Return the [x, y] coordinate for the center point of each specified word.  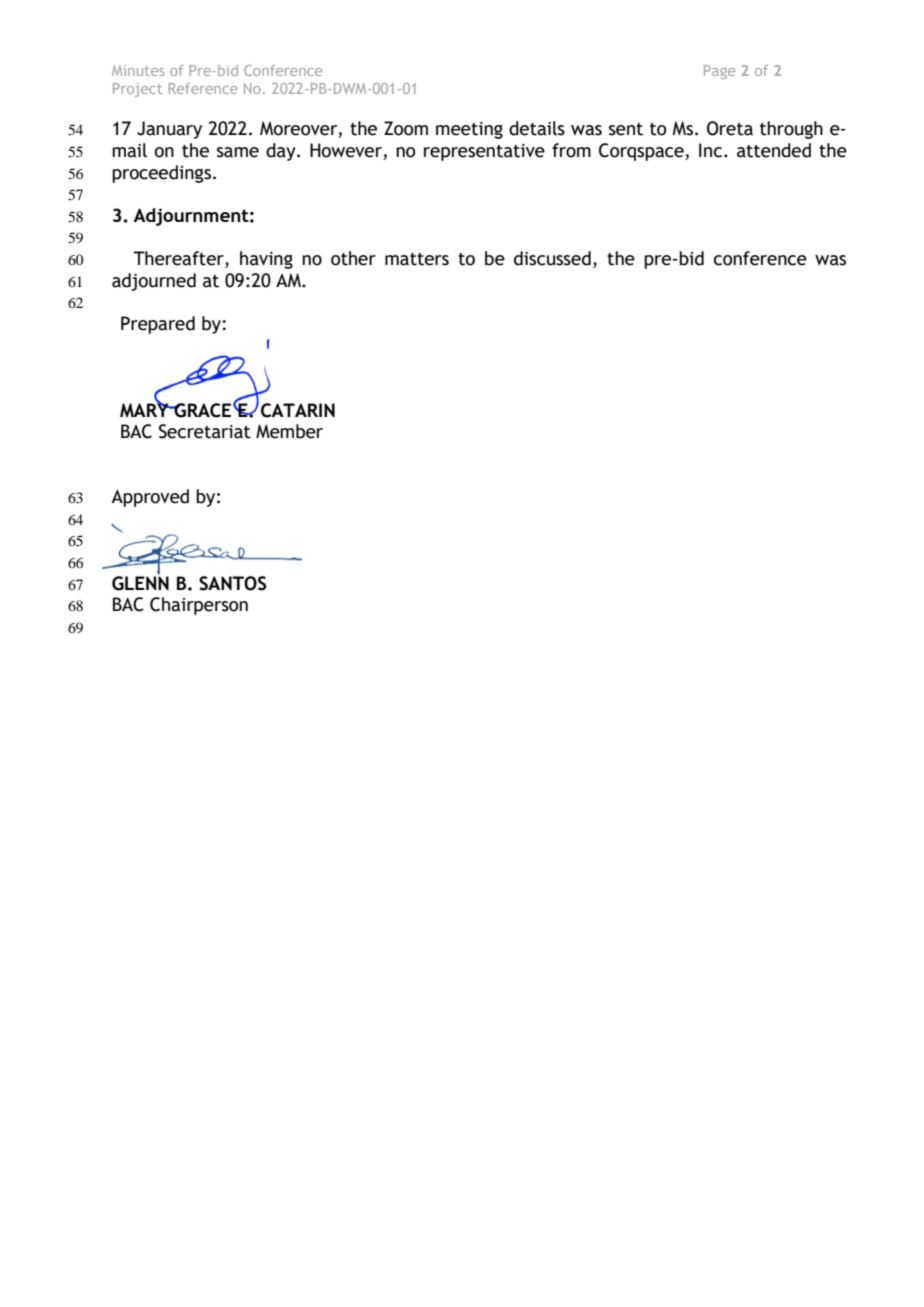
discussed [552, 258]
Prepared [158, 325]
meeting [469, 130]
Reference [203, 88]
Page [719, 72]
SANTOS [233, 583]
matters [417, 259]
